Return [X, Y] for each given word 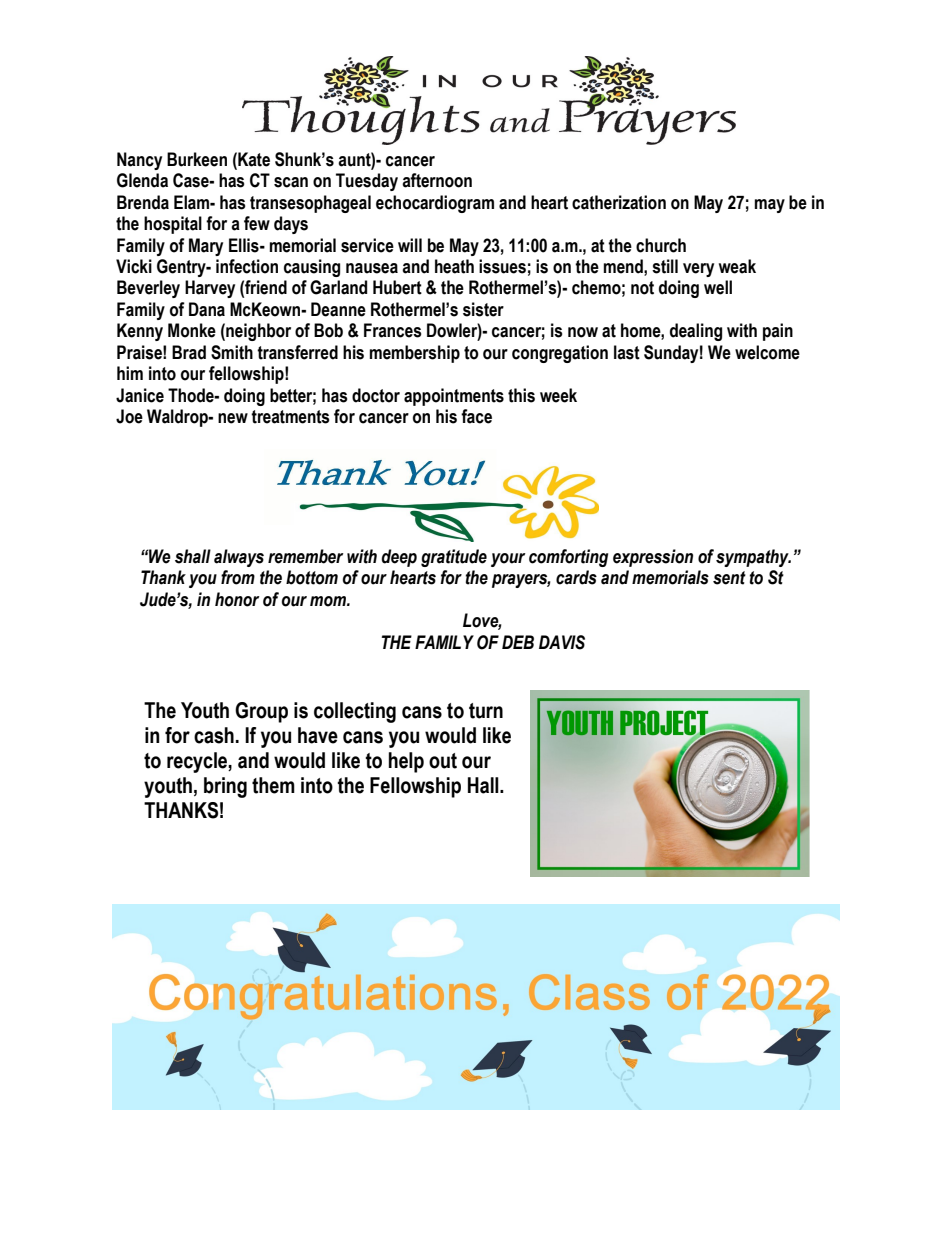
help [406, 762]
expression [653, 558]
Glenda [142, 180]
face [476, 416]
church [661, 245]
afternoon [437, 180]
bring [225, 787]
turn [486, 711]
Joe [129, 416]
